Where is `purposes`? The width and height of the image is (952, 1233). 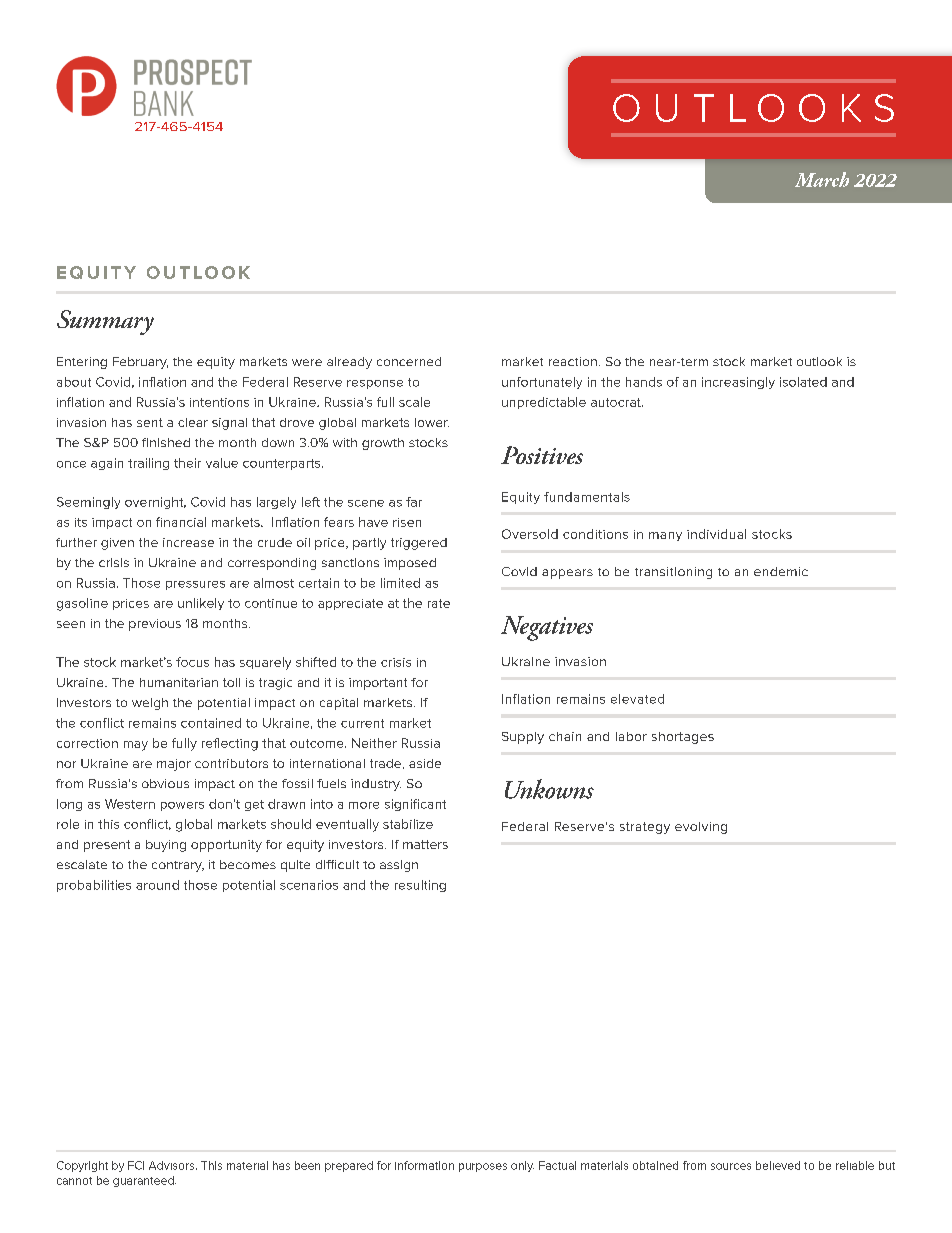
purposes is located at coordinates (483, 1167).
